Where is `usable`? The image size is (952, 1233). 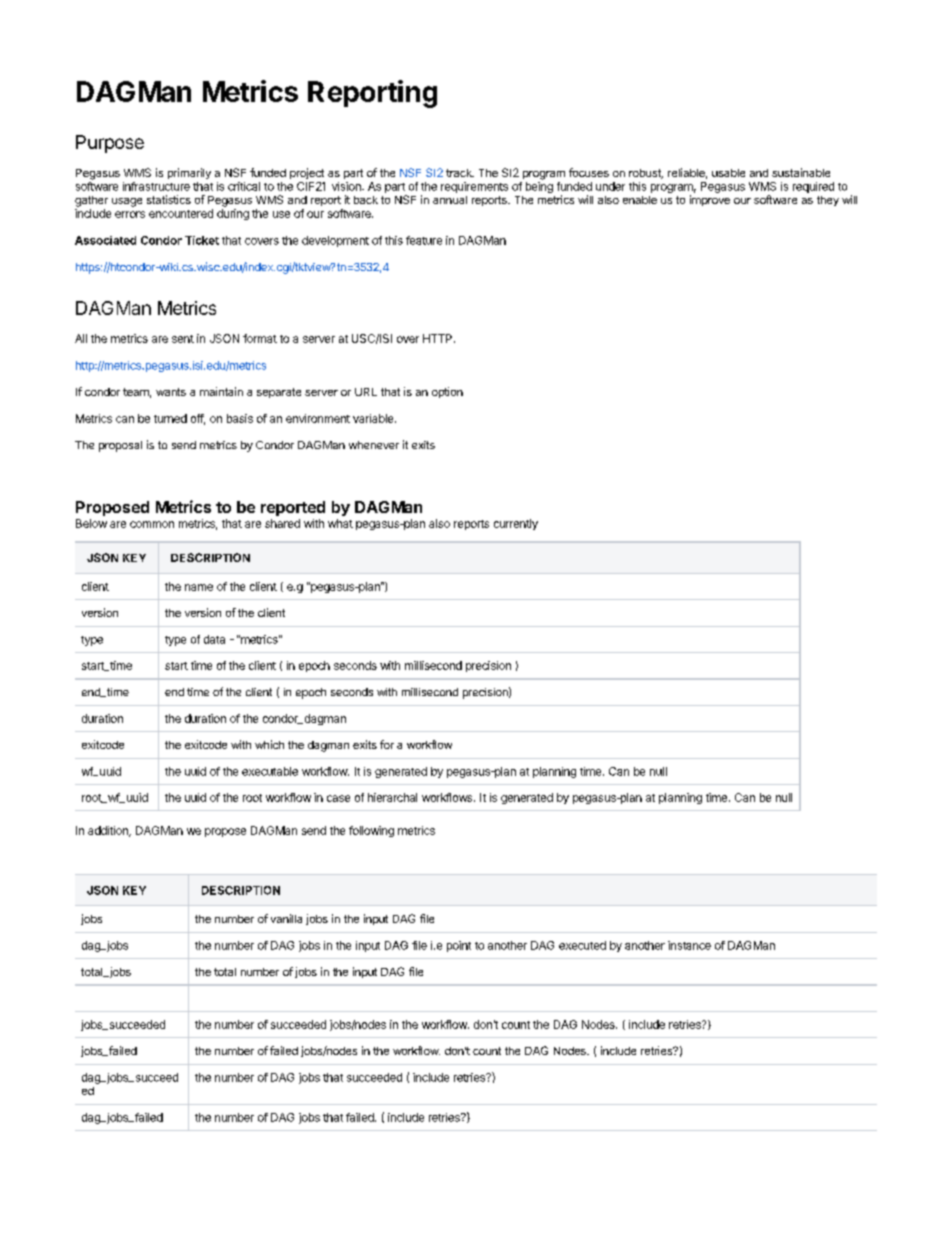
usable is located at coordinates (728, 173).
